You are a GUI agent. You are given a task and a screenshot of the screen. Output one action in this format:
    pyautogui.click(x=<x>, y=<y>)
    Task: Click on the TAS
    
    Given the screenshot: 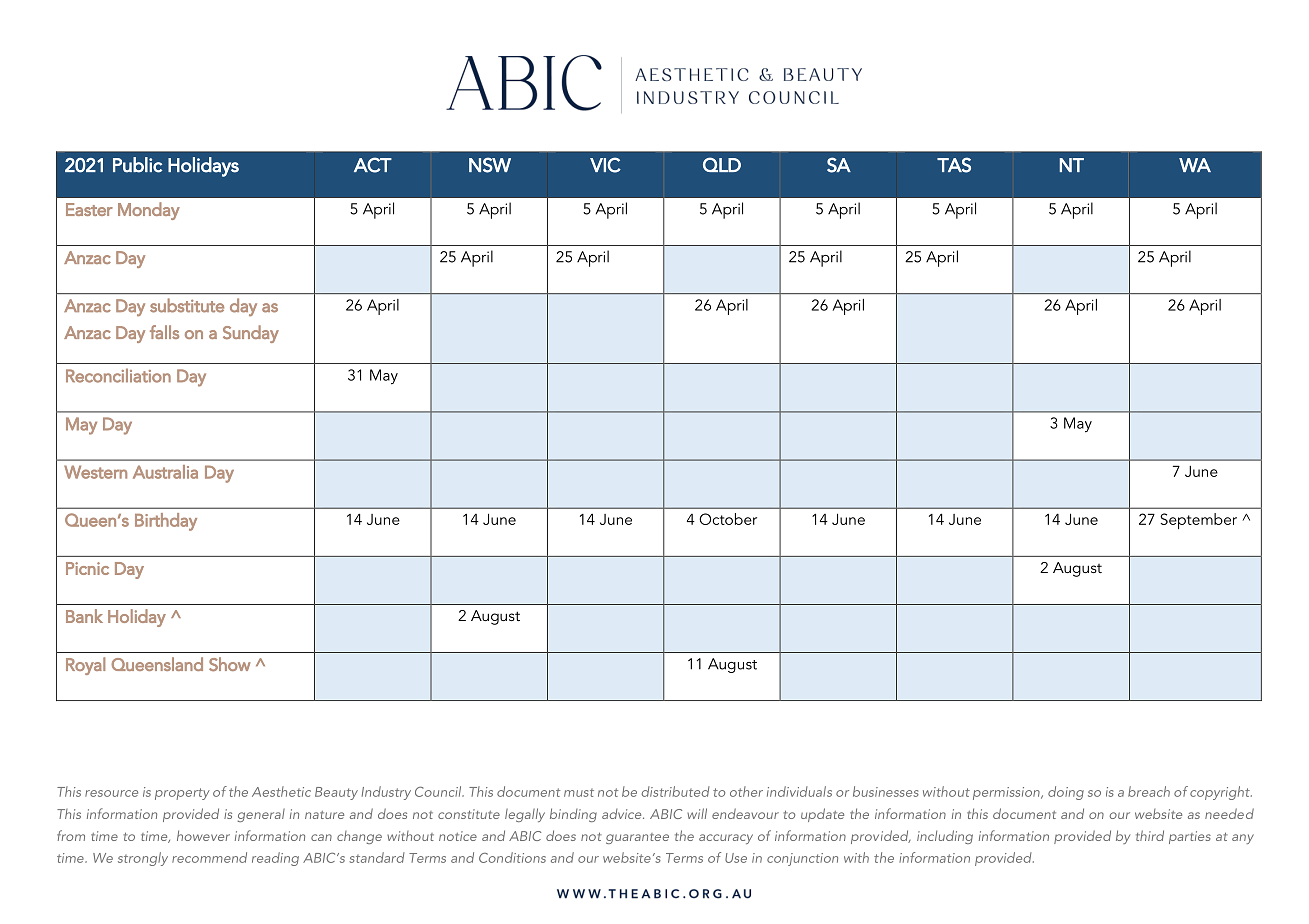 What is the action you would take?
    pyautogui.click(x=954, y=165)
